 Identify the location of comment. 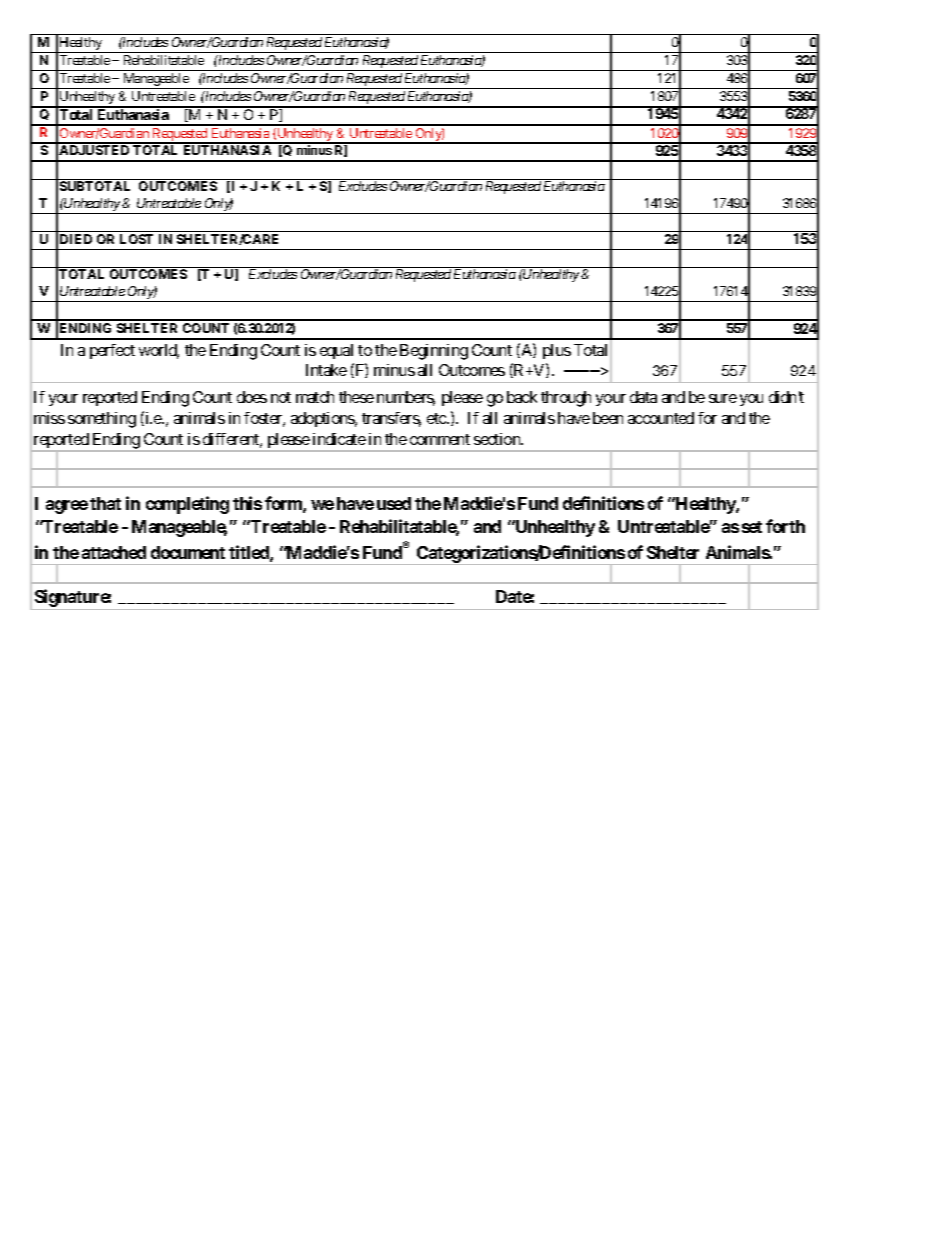
(440, 439).
